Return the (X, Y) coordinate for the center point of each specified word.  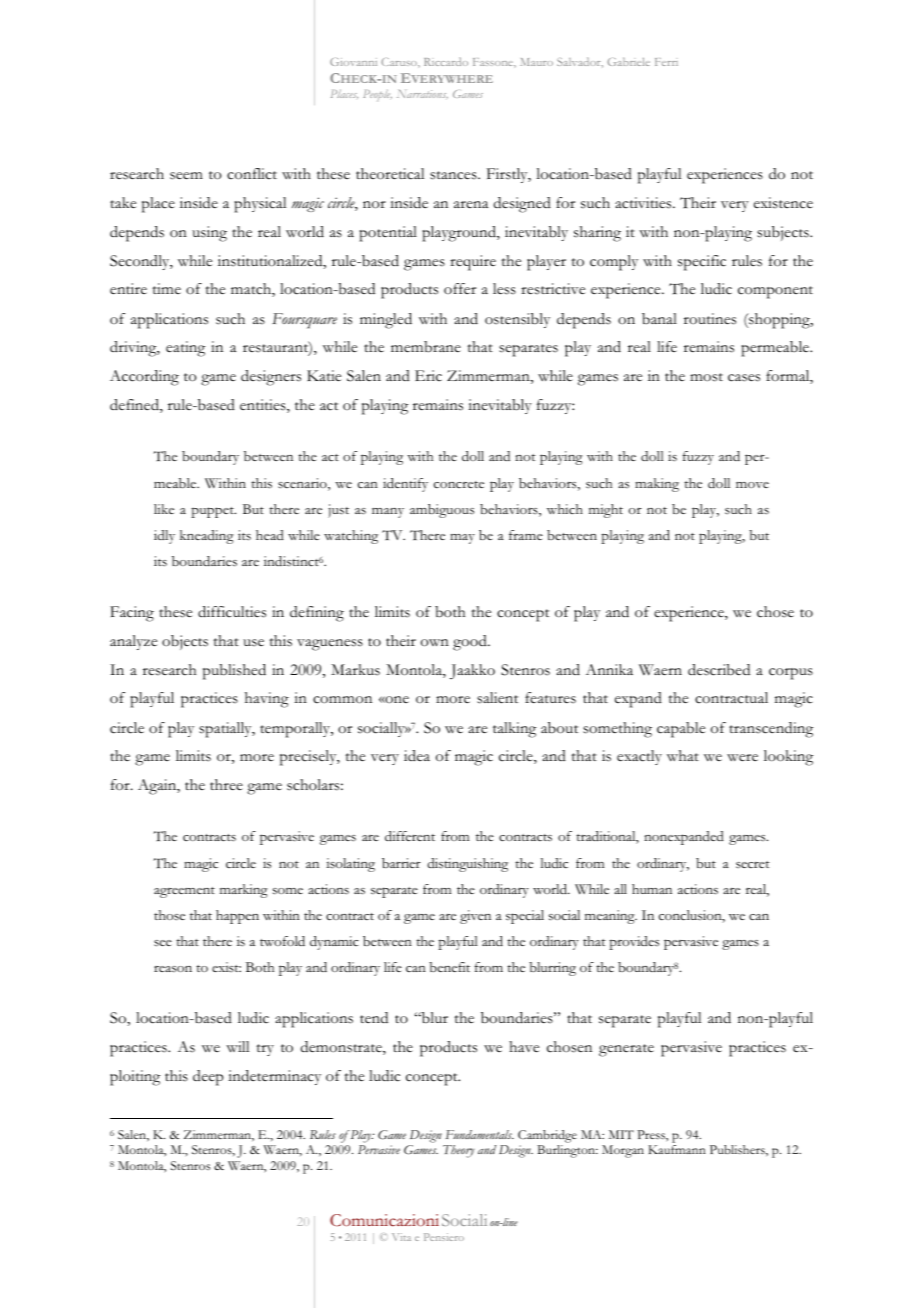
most (706, 377)
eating (185, 349)
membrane (426, 347)
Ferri (666, 62)
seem (186, 176)
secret (753, 865)
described (719, 670)
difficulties (232, 612)
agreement (184, 892)
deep (208, 1078)
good (471, 643)
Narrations (422, 94)
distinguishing (467, 865)
